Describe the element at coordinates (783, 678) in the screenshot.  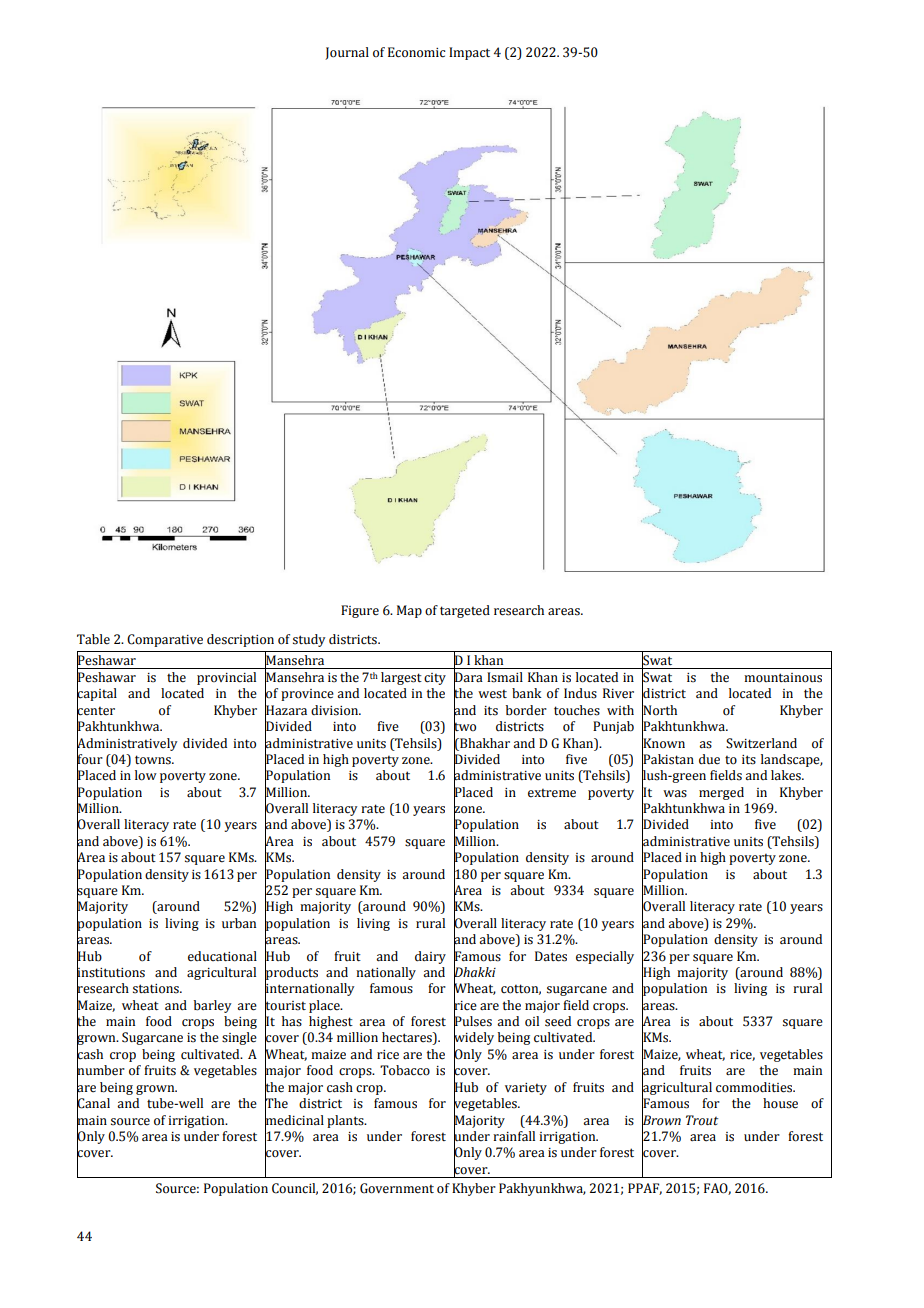
I see `mountainous` at that location.
